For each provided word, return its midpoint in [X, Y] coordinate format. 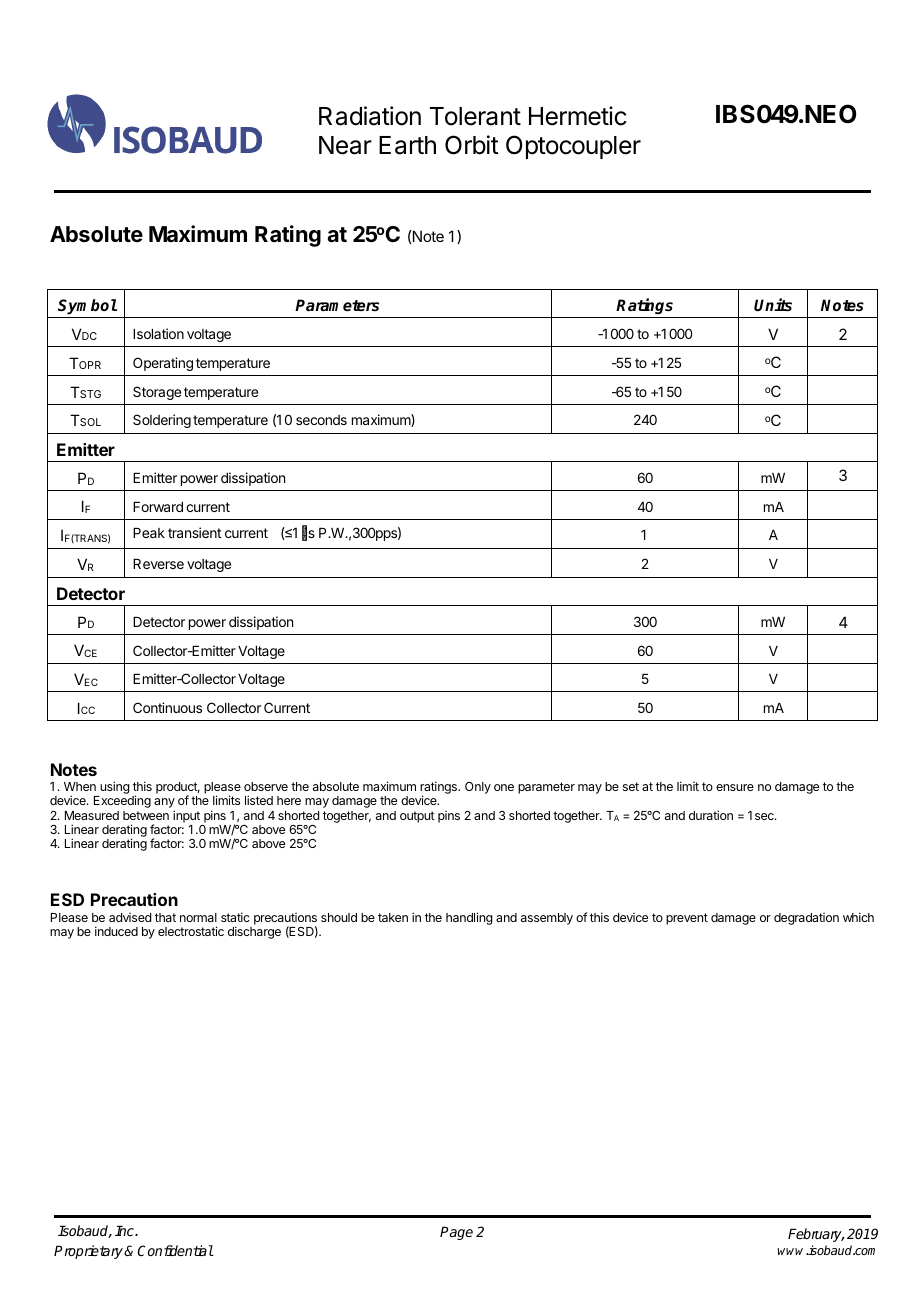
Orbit [472, 145]
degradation [806, 919]
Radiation [370, 116]
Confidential [175, 1250]
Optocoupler [573, 147]
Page [456, 1233]
